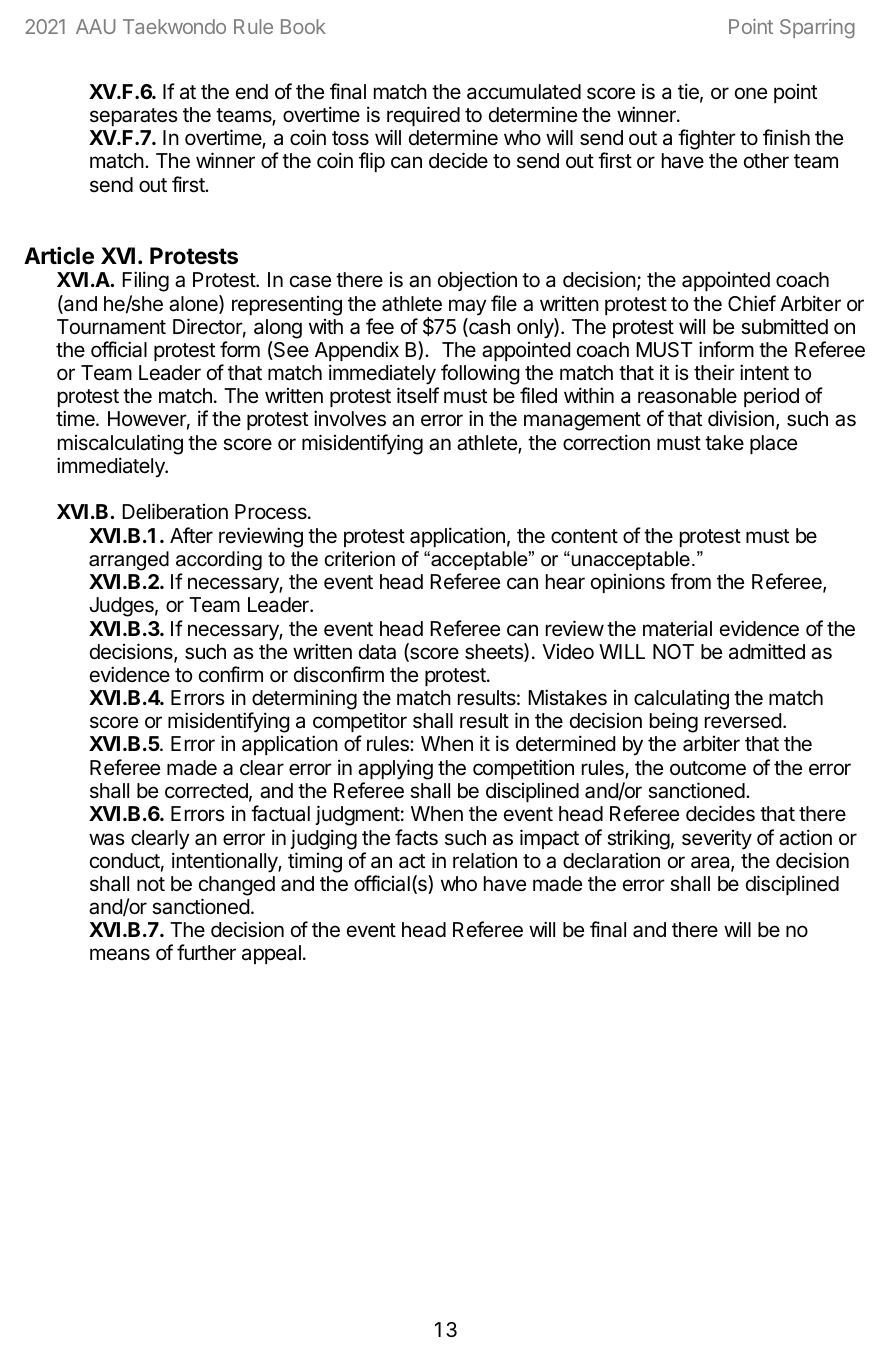  Describe the element at coordinates (773, 444) in the document. I see `place` at that location.
